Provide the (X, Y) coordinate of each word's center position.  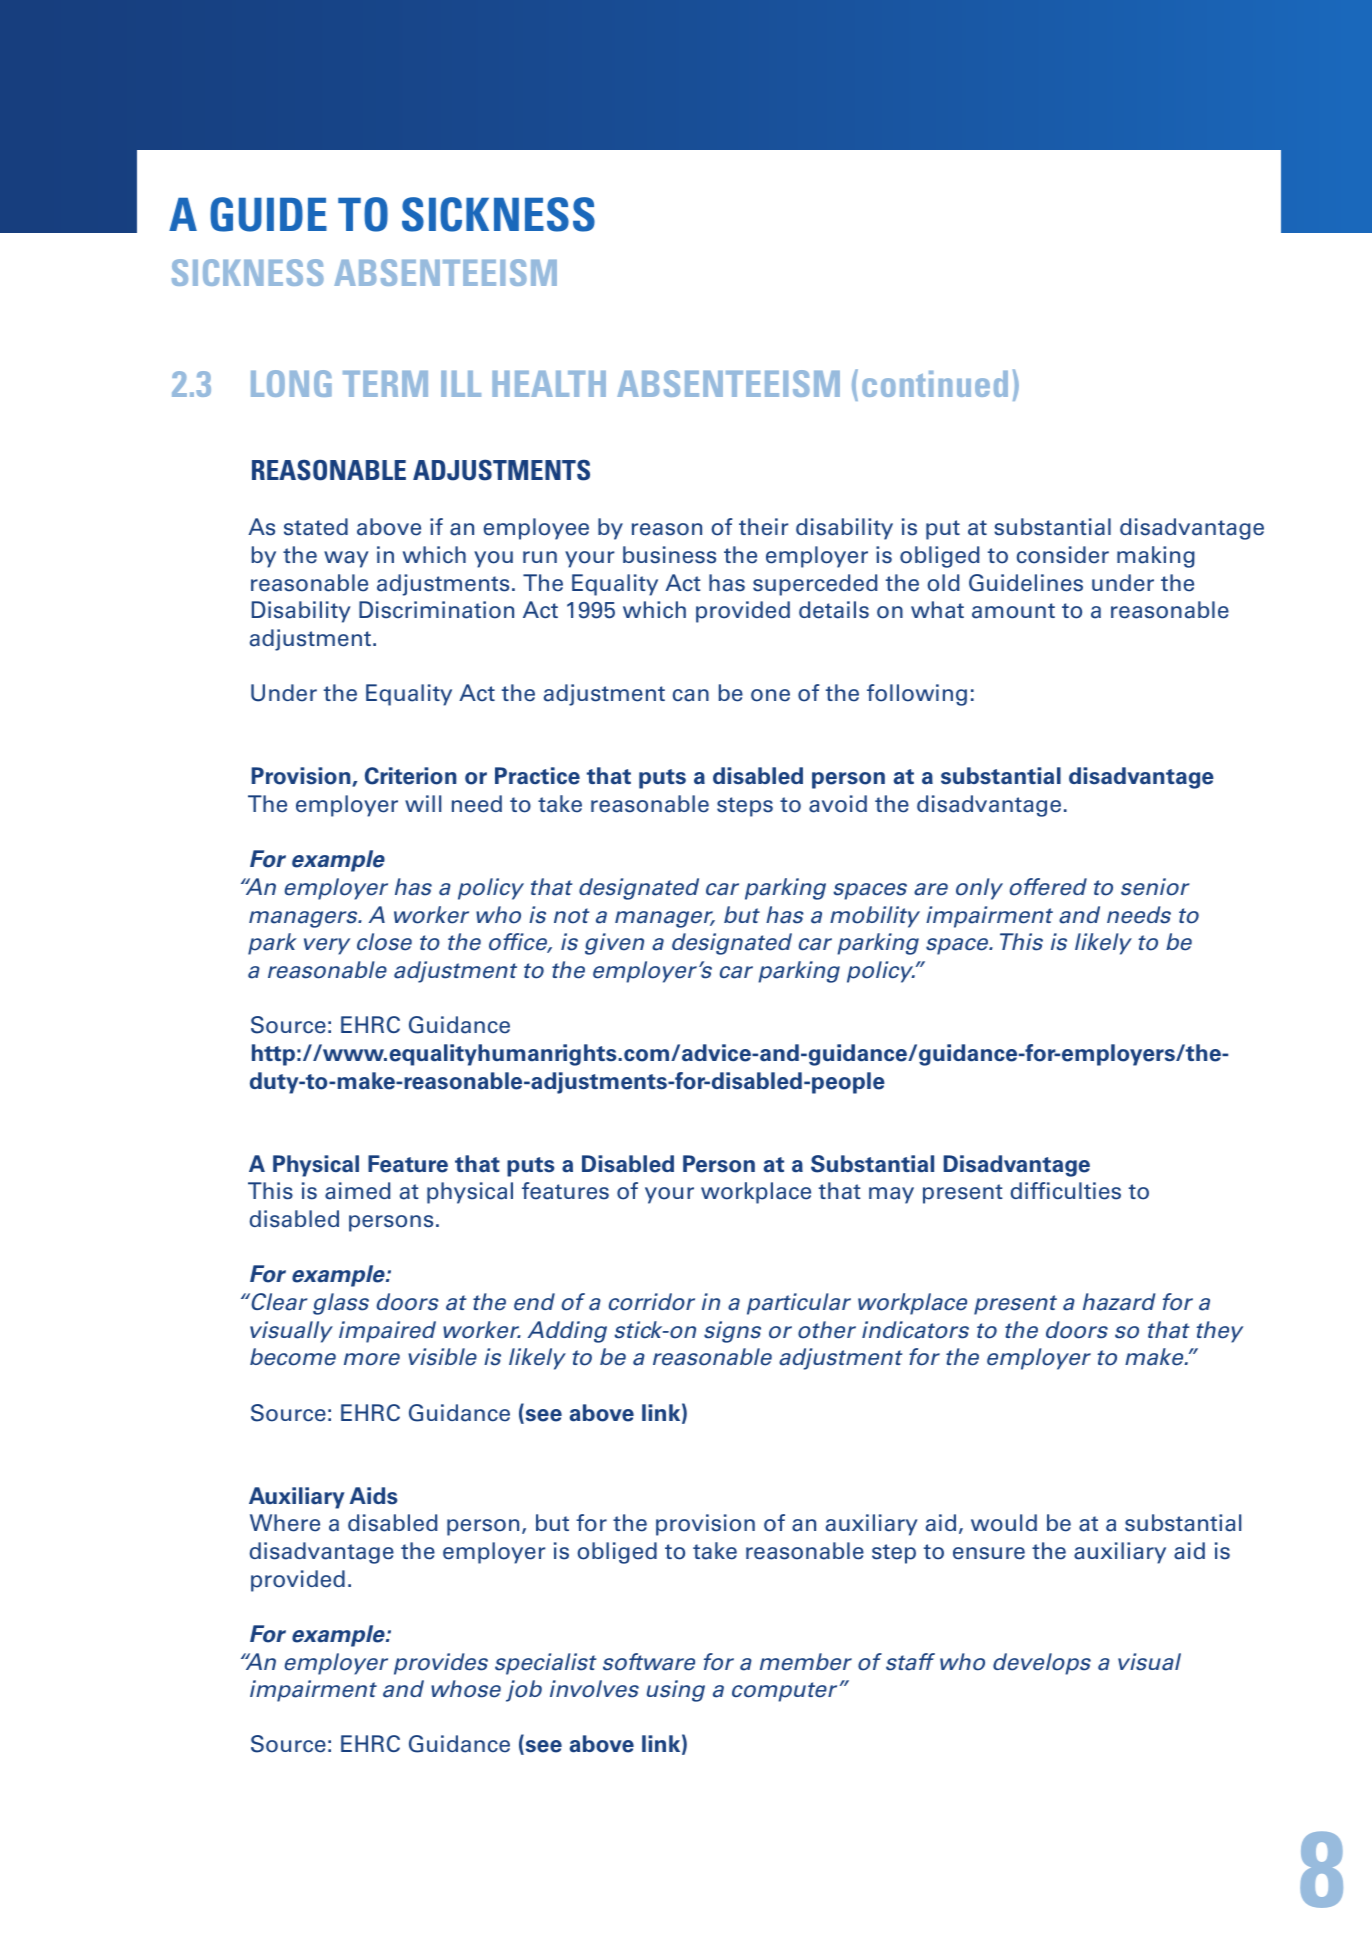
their (764, 527)
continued (935, 384)
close (384, 942)
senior (1155, 887)
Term (385, 384)
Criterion (410, 776)
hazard (1119, 1302)
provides (441, 1664)
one (770, 695)
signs (732, 1332)
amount (1013, 611)
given (614, 944)
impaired (387, 1332)
